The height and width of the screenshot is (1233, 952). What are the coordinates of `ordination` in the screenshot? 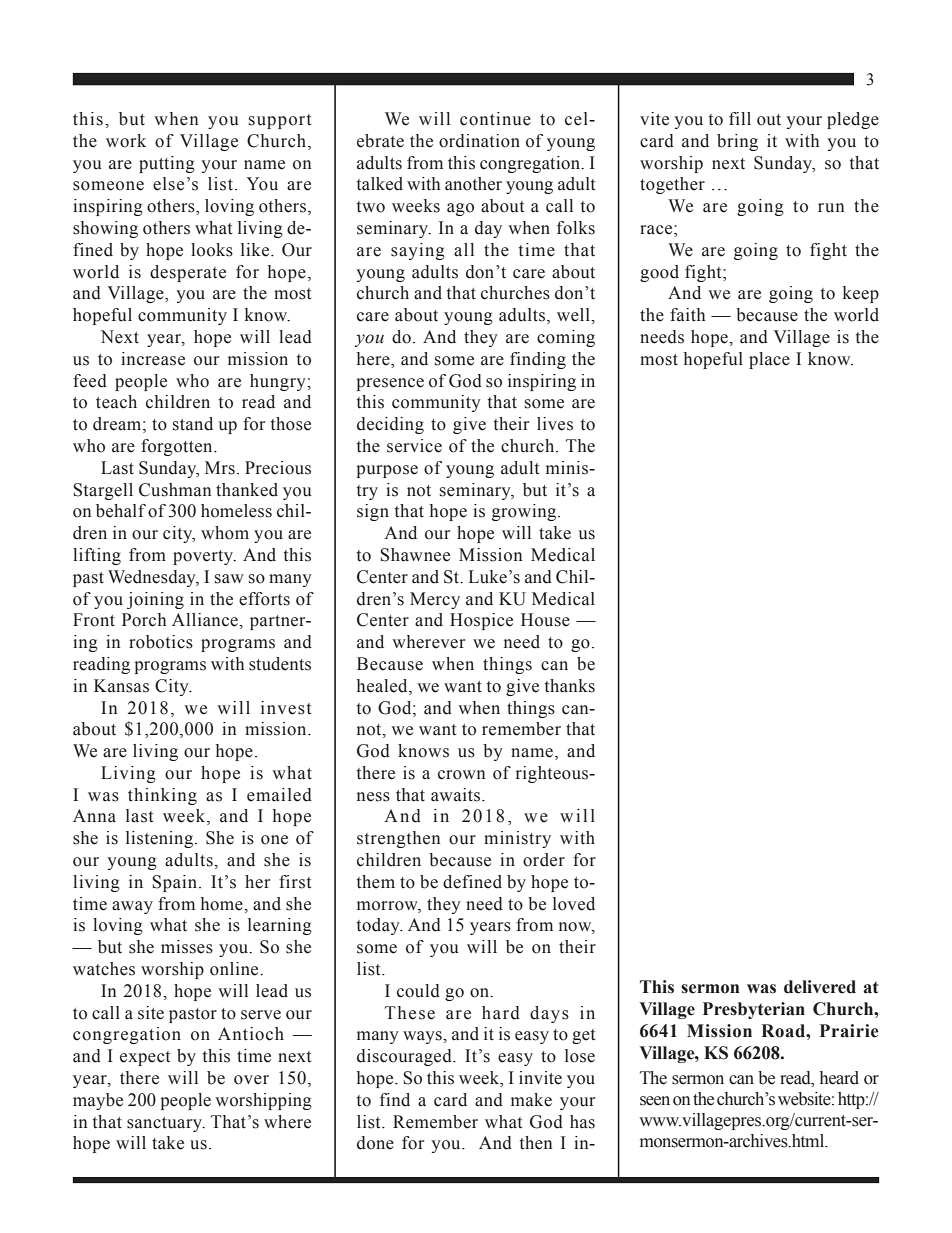 It's located at (479, 141).
